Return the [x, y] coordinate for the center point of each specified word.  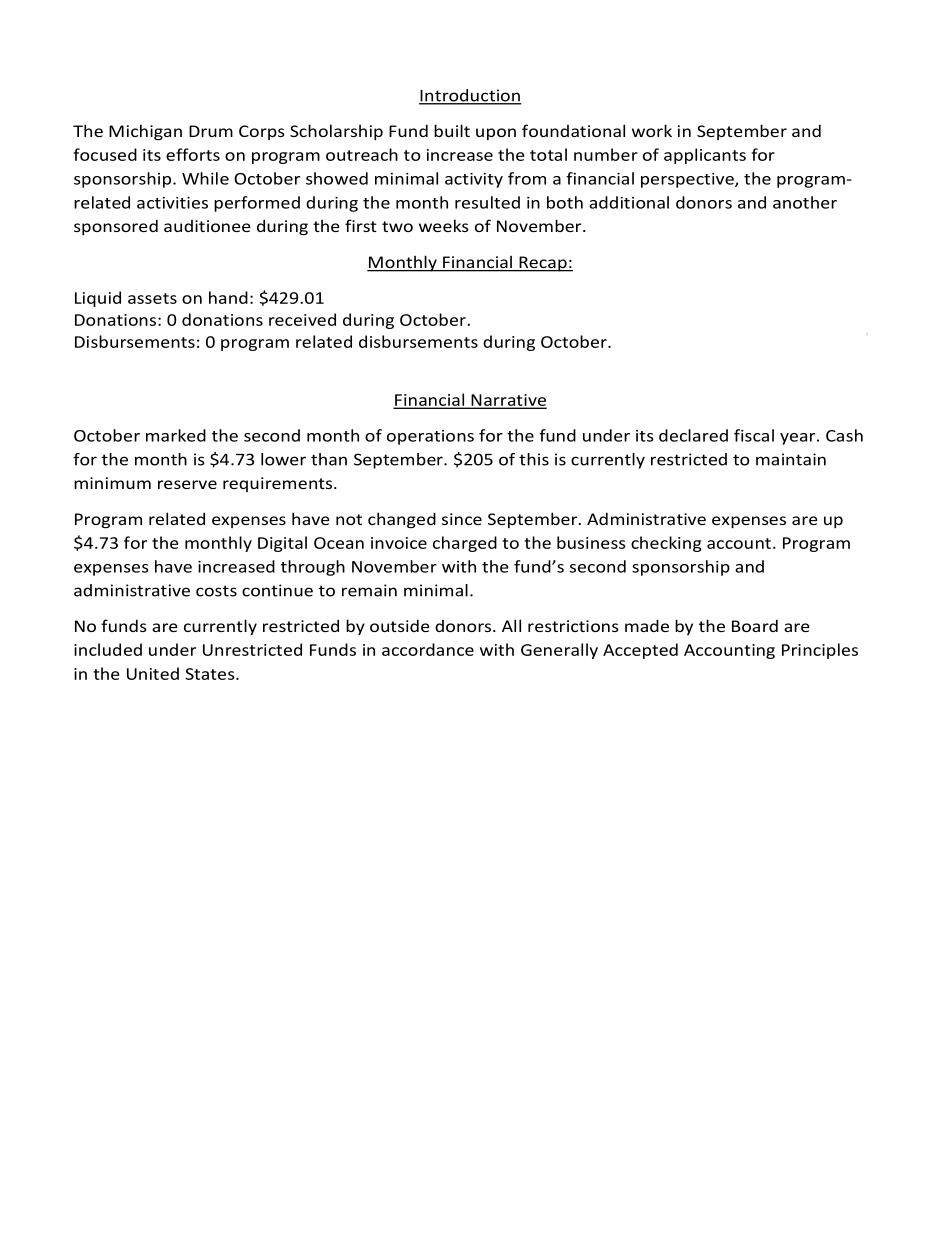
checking [666, 544]
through [313, 568]
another [805, 202]
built [452, 130]
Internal [448, 315]
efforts [193, 154]
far [538, 408]
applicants [705, 156]
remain [369, 590]
